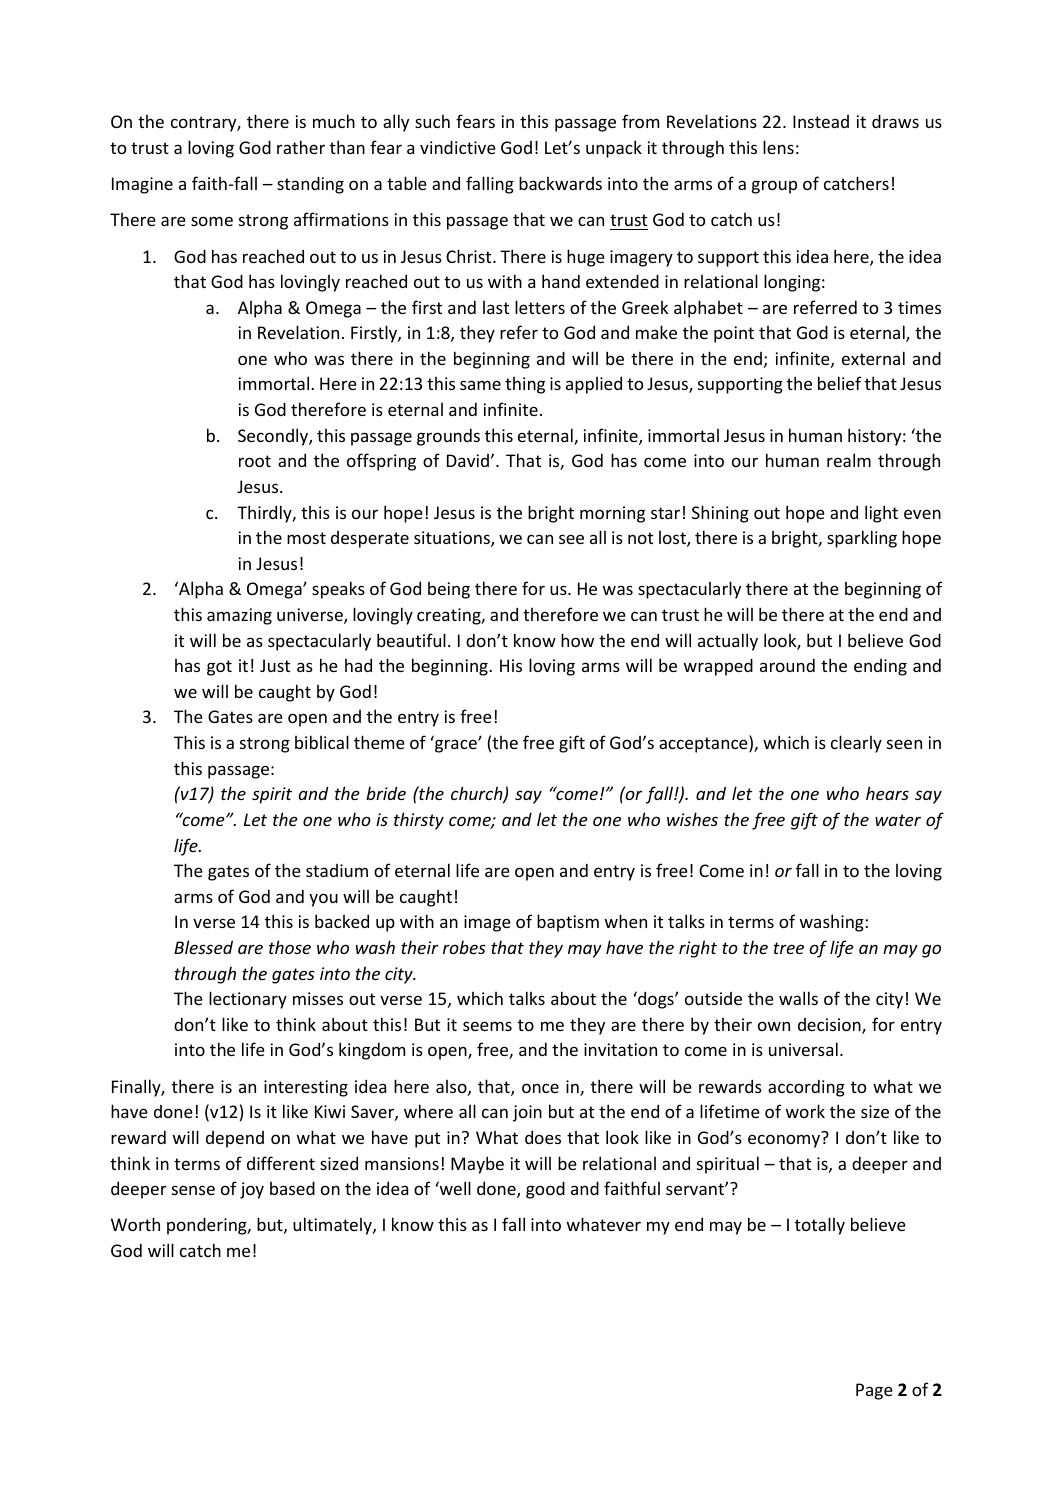  Describe the element at coordinates (301, 147) in the page. I see `rather` at that location.
